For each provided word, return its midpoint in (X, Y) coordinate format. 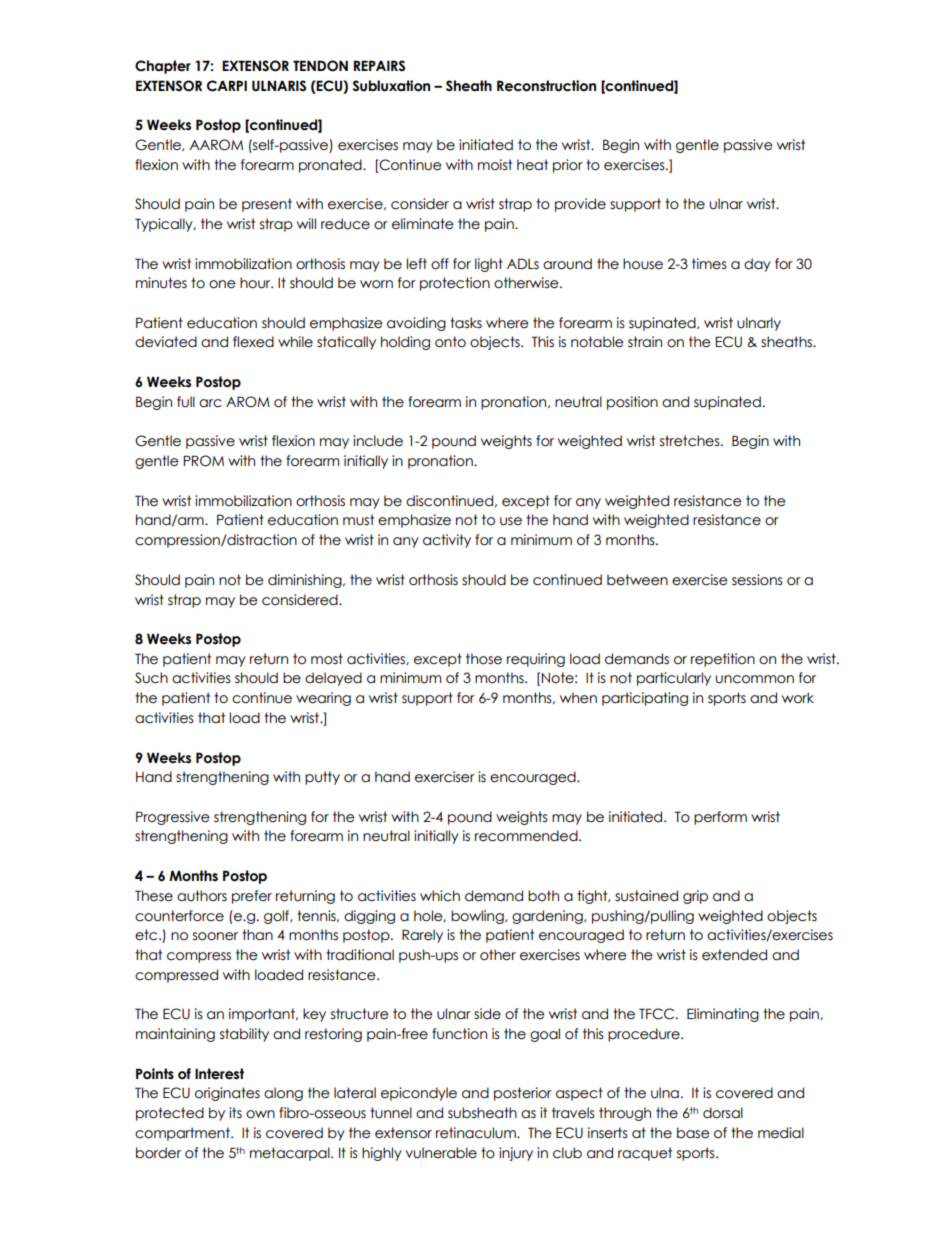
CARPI (227, 86)
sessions (757, 580)
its (235, 1113)
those (484, 659)
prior (568, 166)
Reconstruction (546, 86)
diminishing (306, 581)
